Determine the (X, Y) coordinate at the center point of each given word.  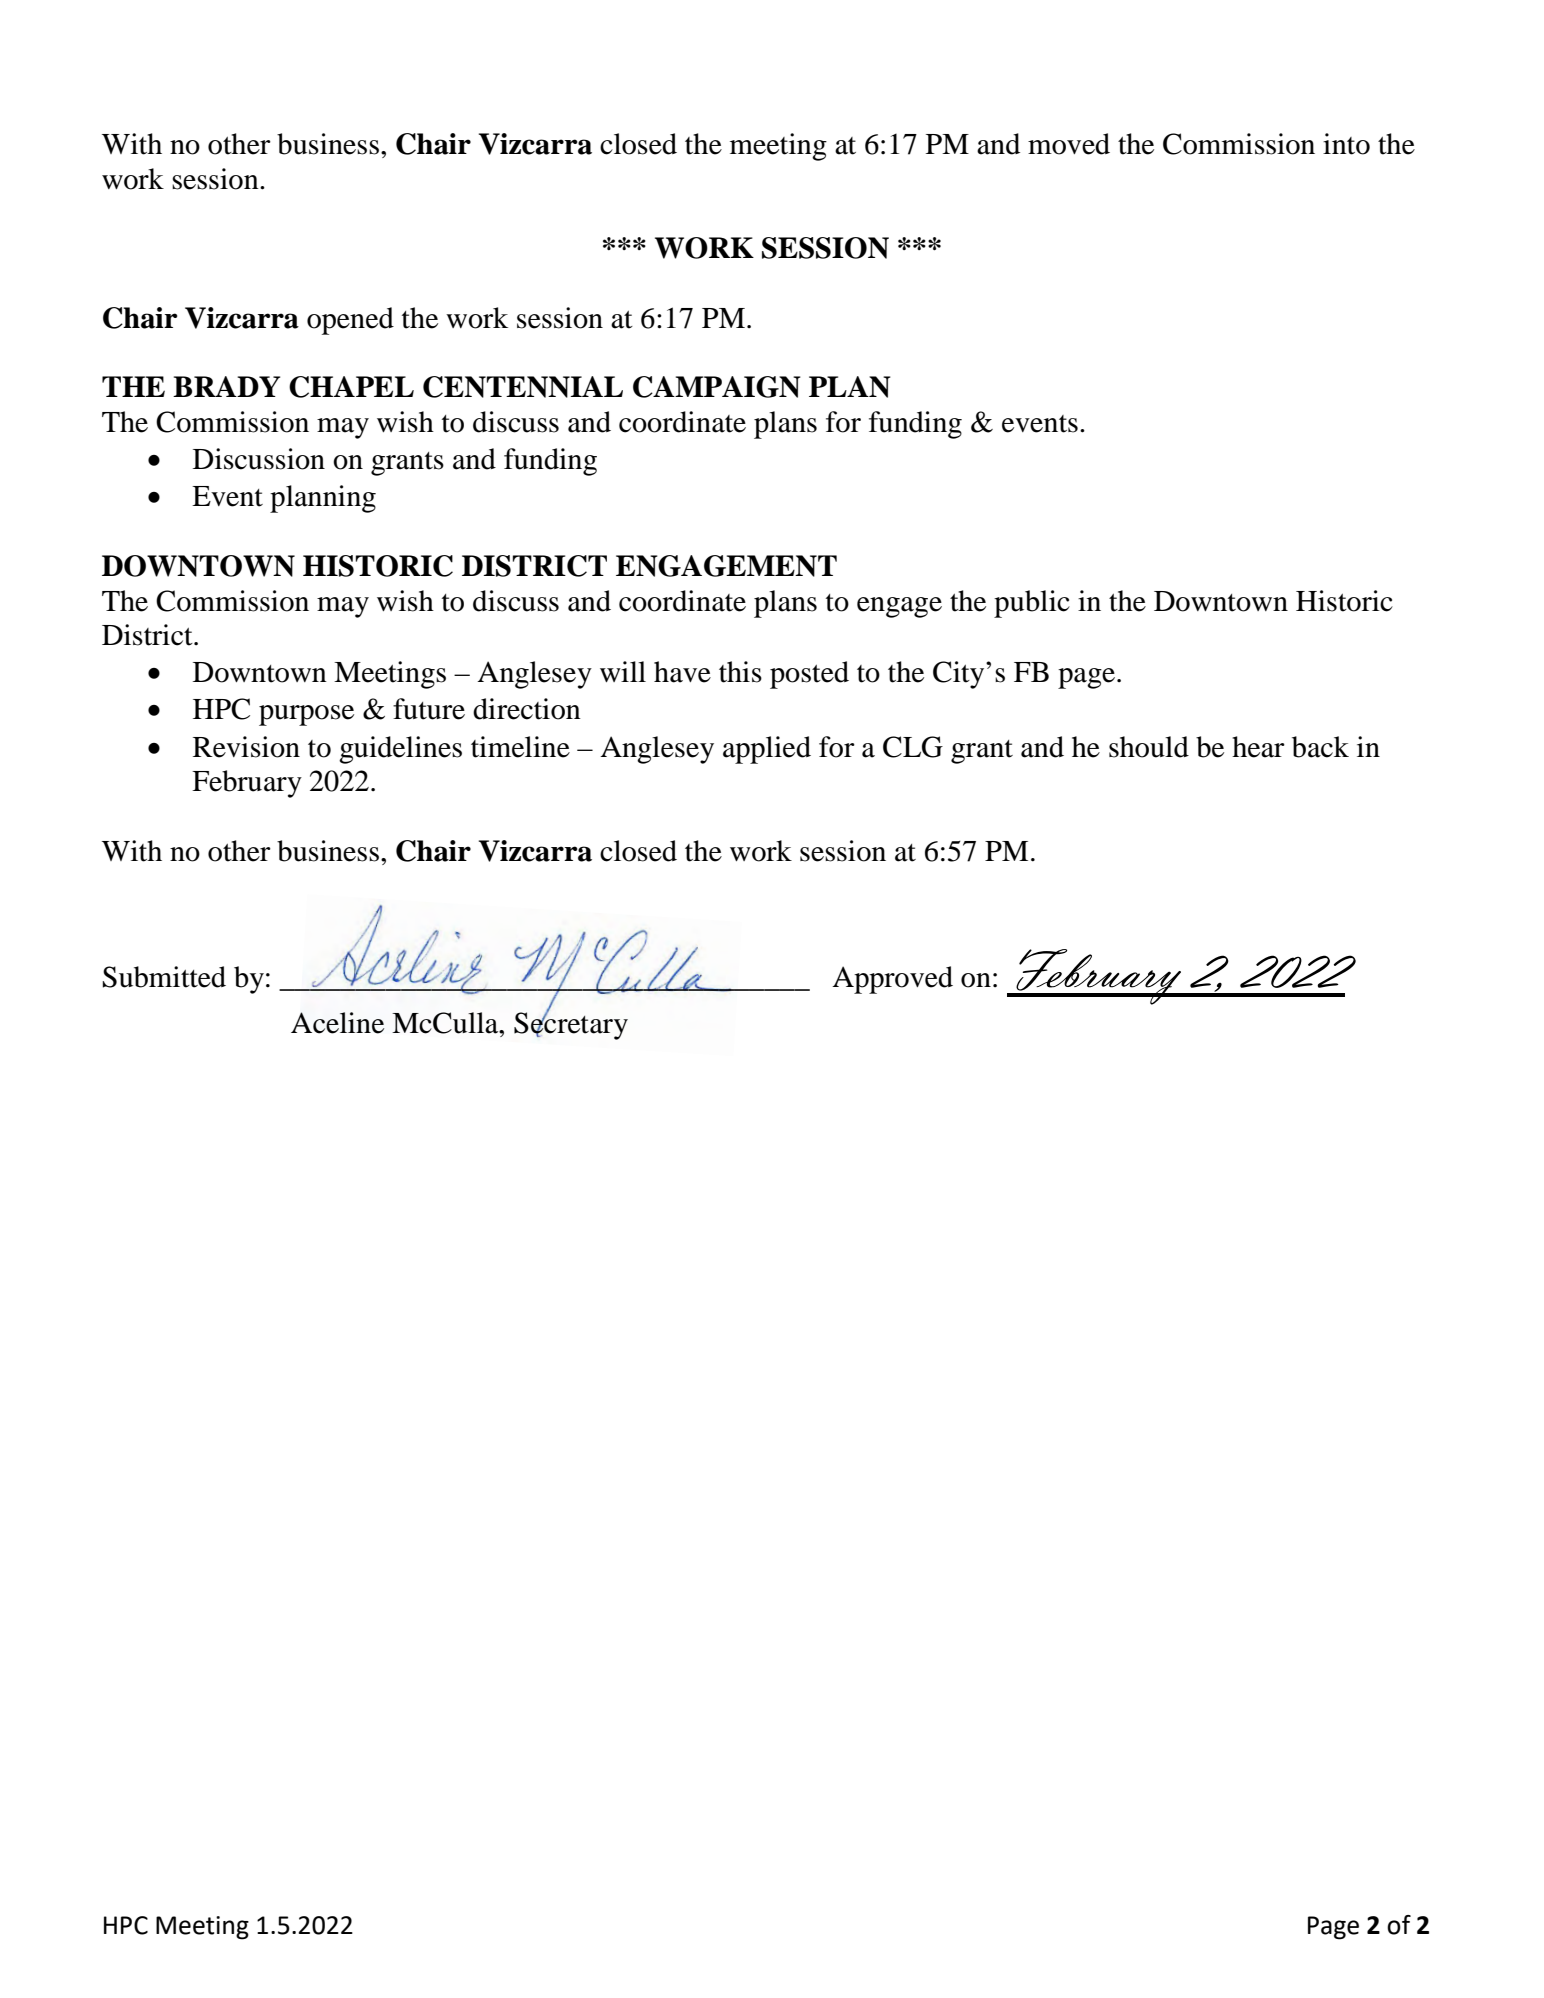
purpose (306, 715)
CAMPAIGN (717, 387)
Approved (892, 980)
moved (1069, 144)
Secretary (571, 1025)
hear (1258, 747)
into (1346, 144)
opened (350, 321)
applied (767, 750)
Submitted (164, 977)
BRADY (226, 386)
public (1032, 604)
